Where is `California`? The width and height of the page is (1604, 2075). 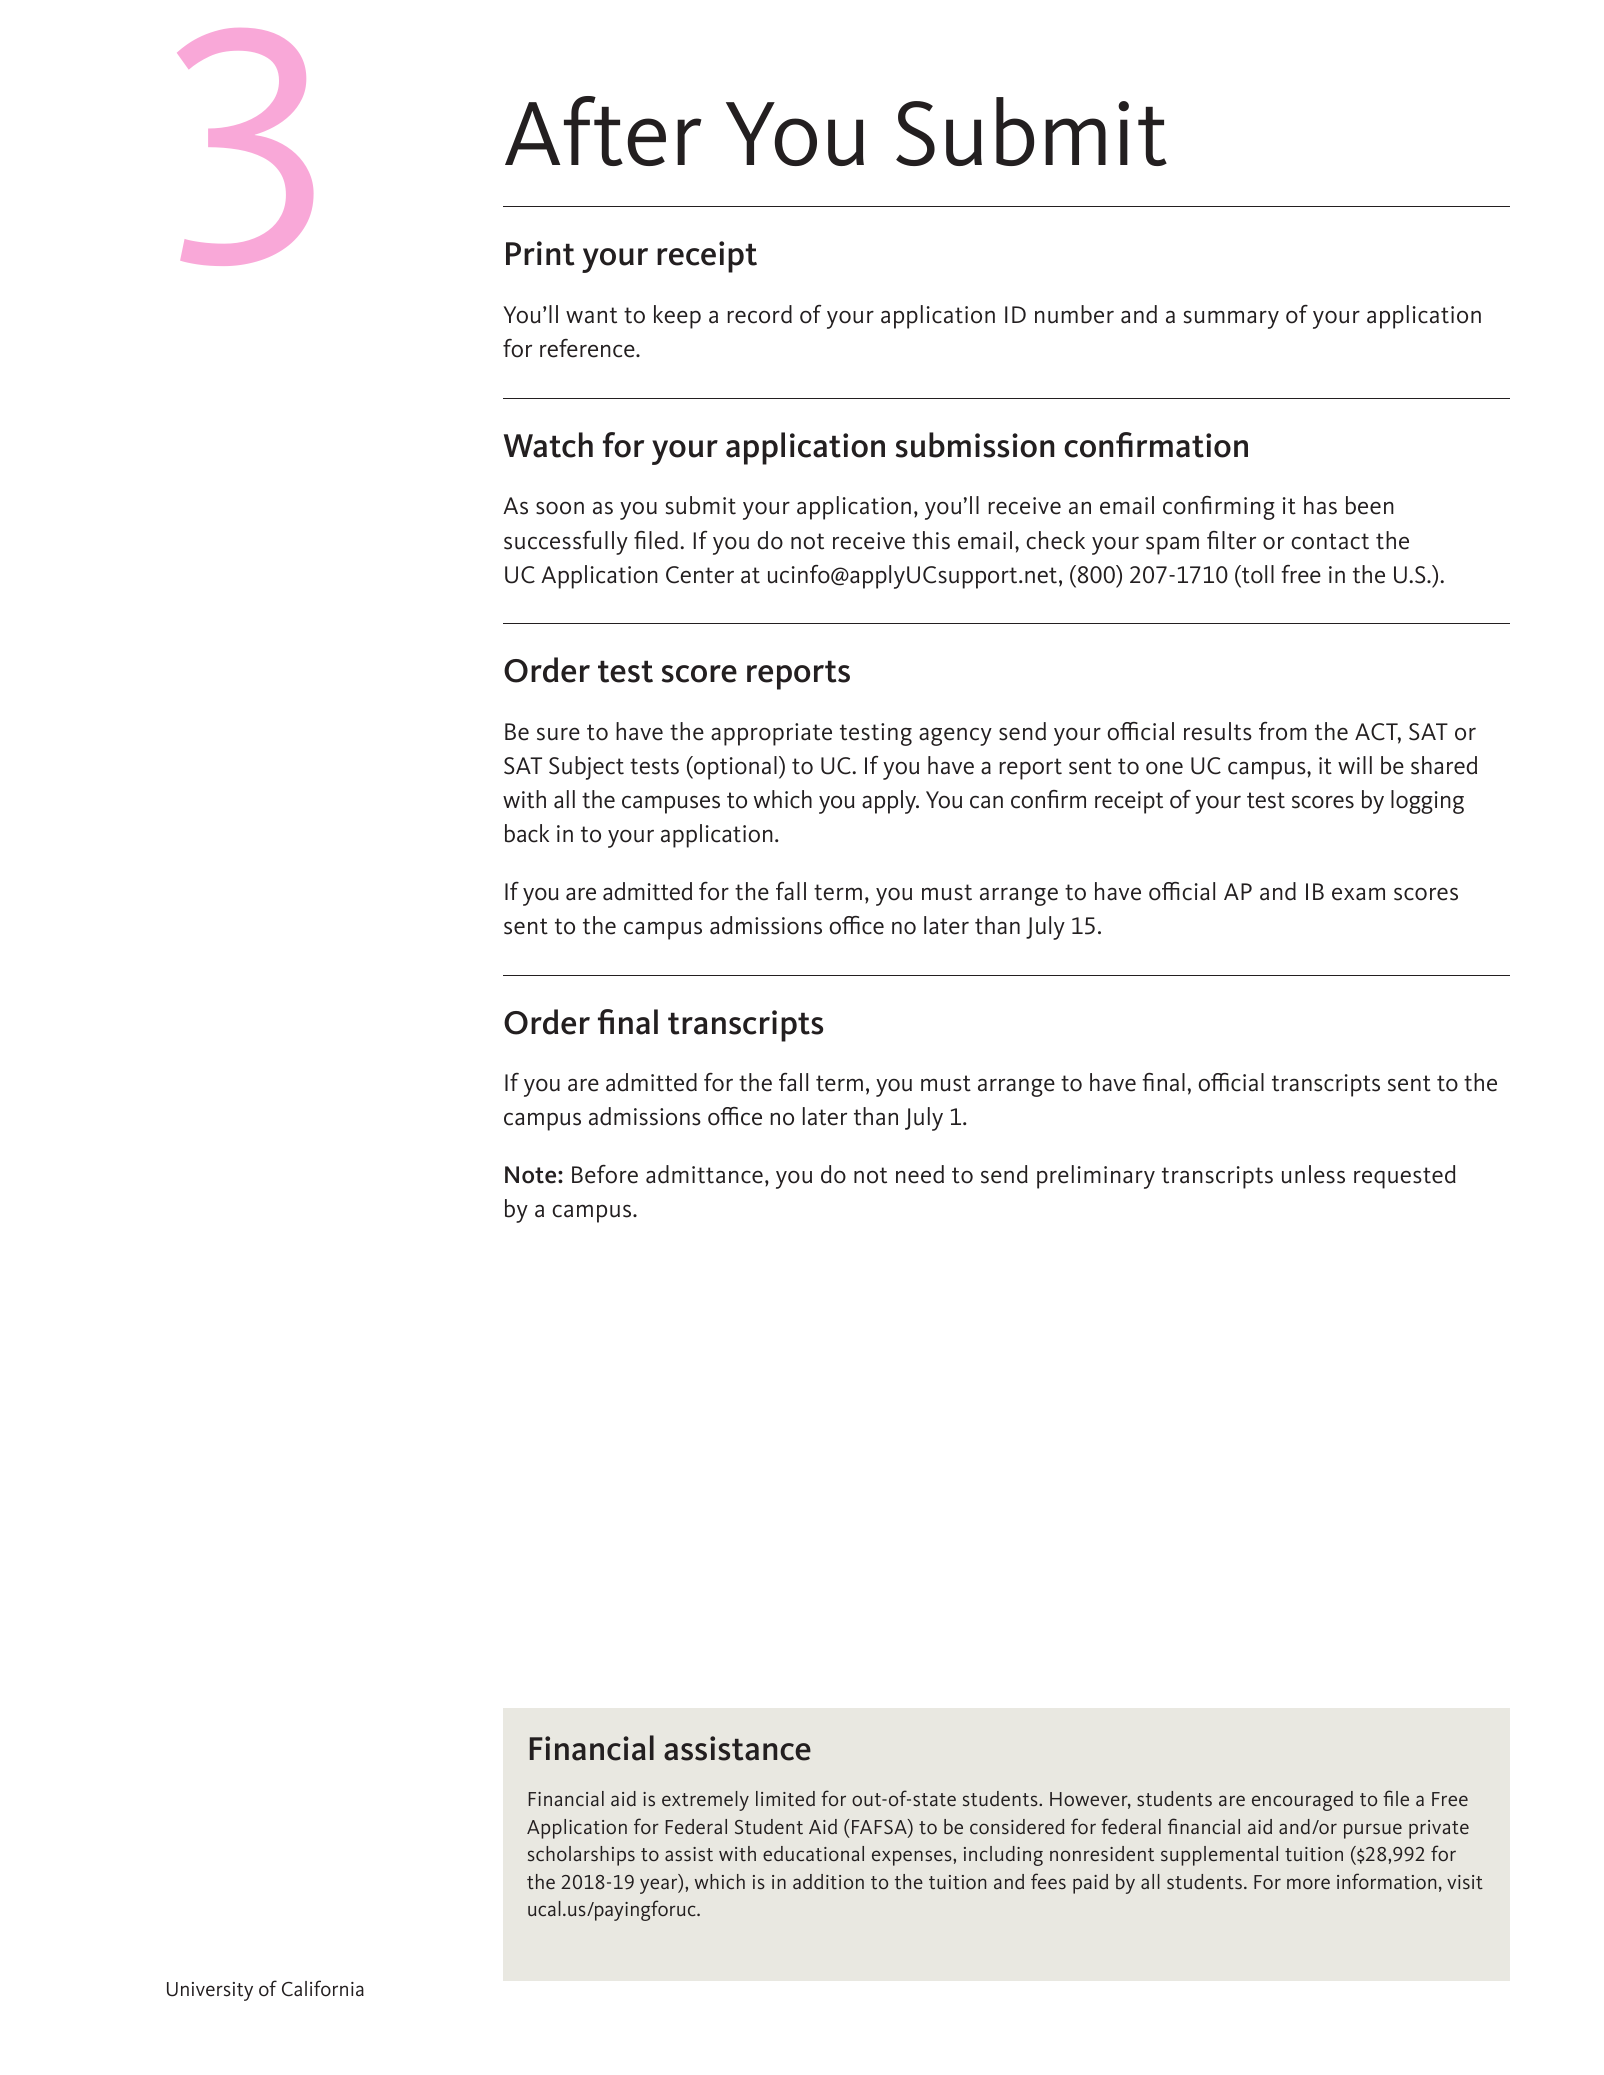 California is located at coordinates (323, 1988).
